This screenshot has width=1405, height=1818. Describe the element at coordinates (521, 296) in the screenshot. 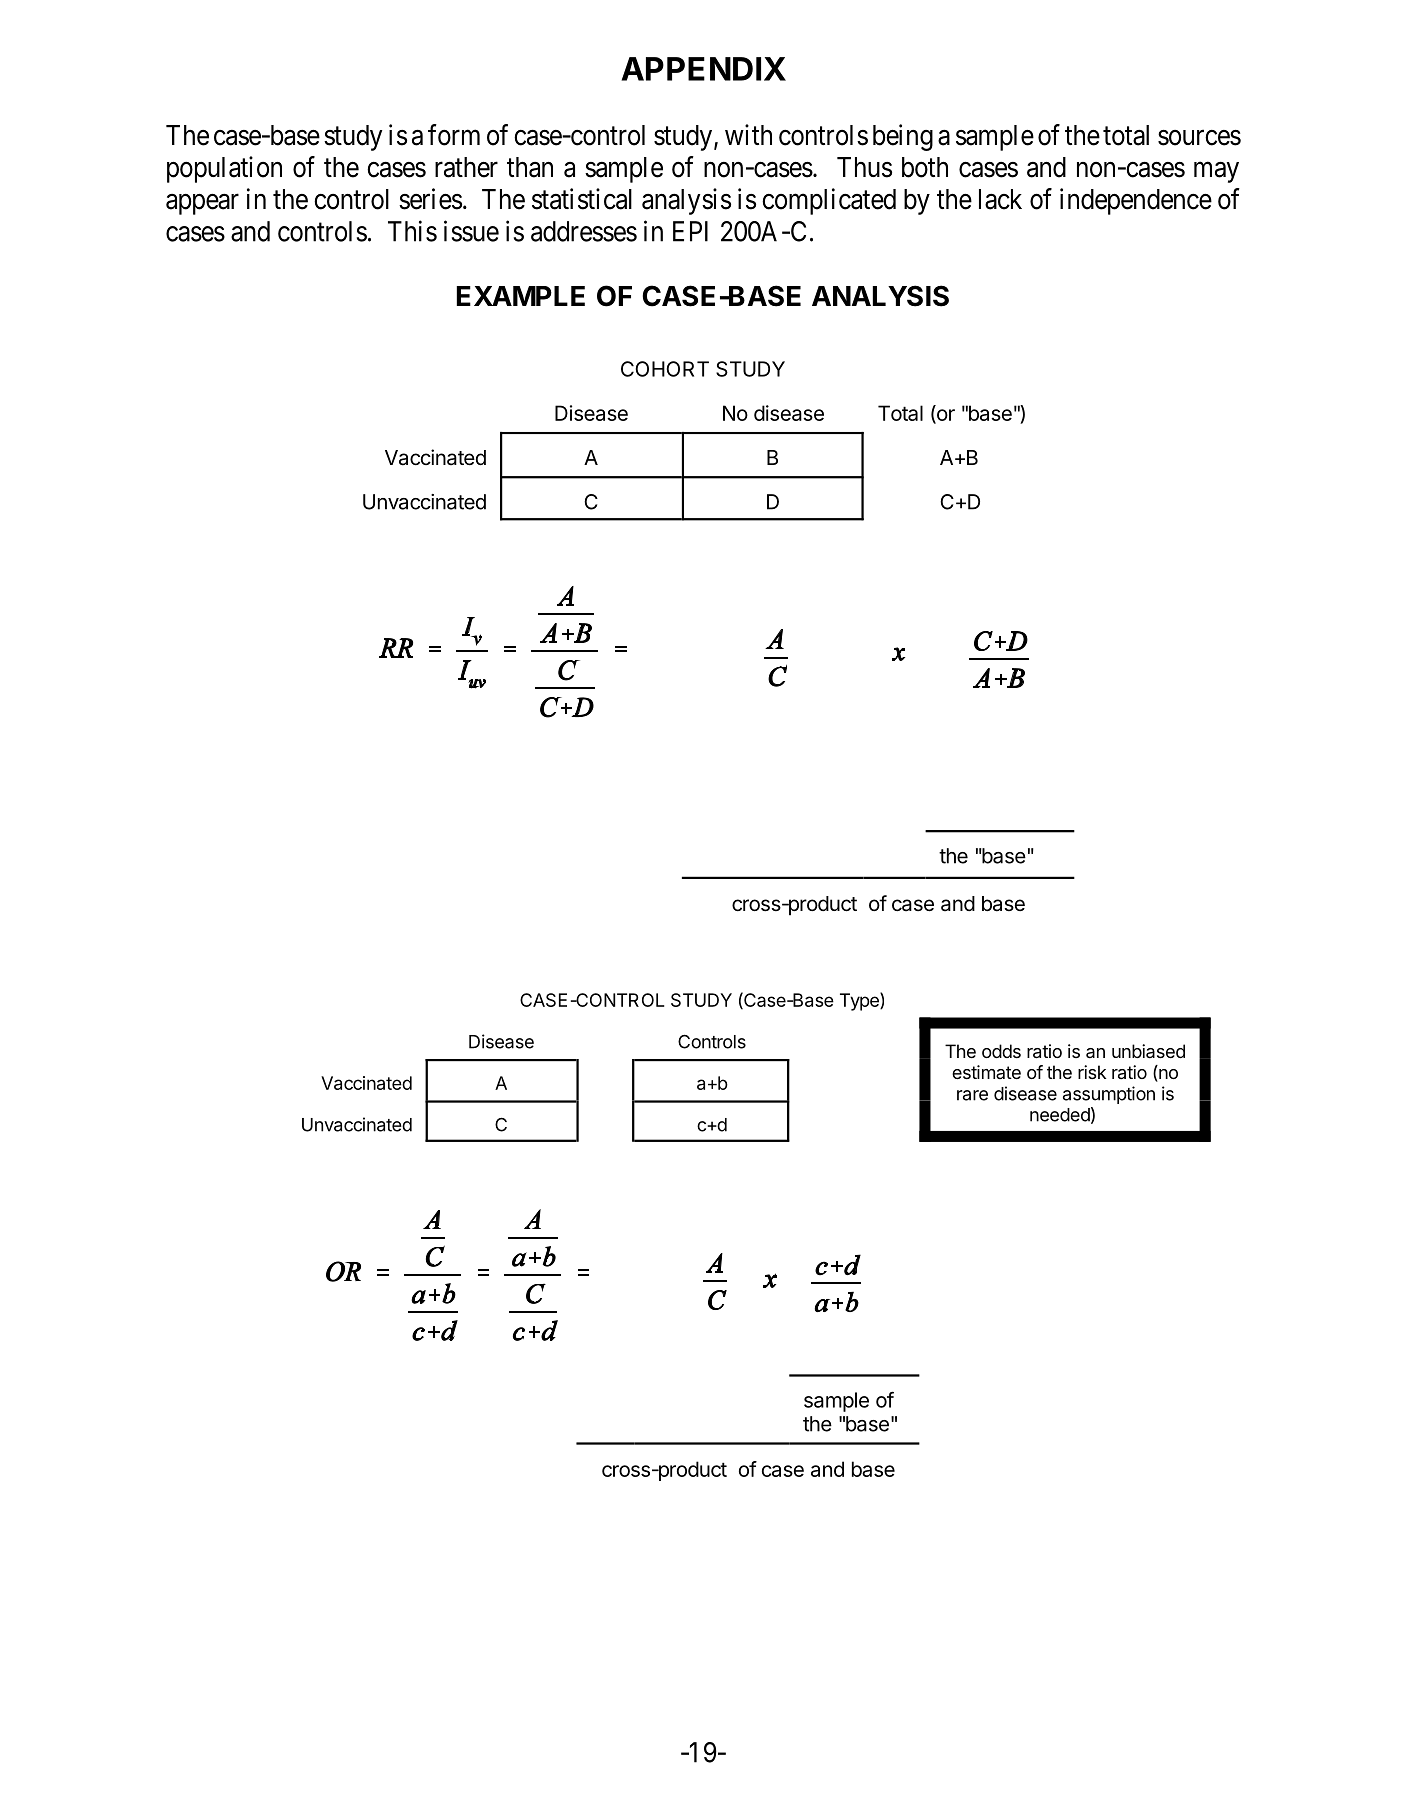

I see `EXAMPLE` at that location.
